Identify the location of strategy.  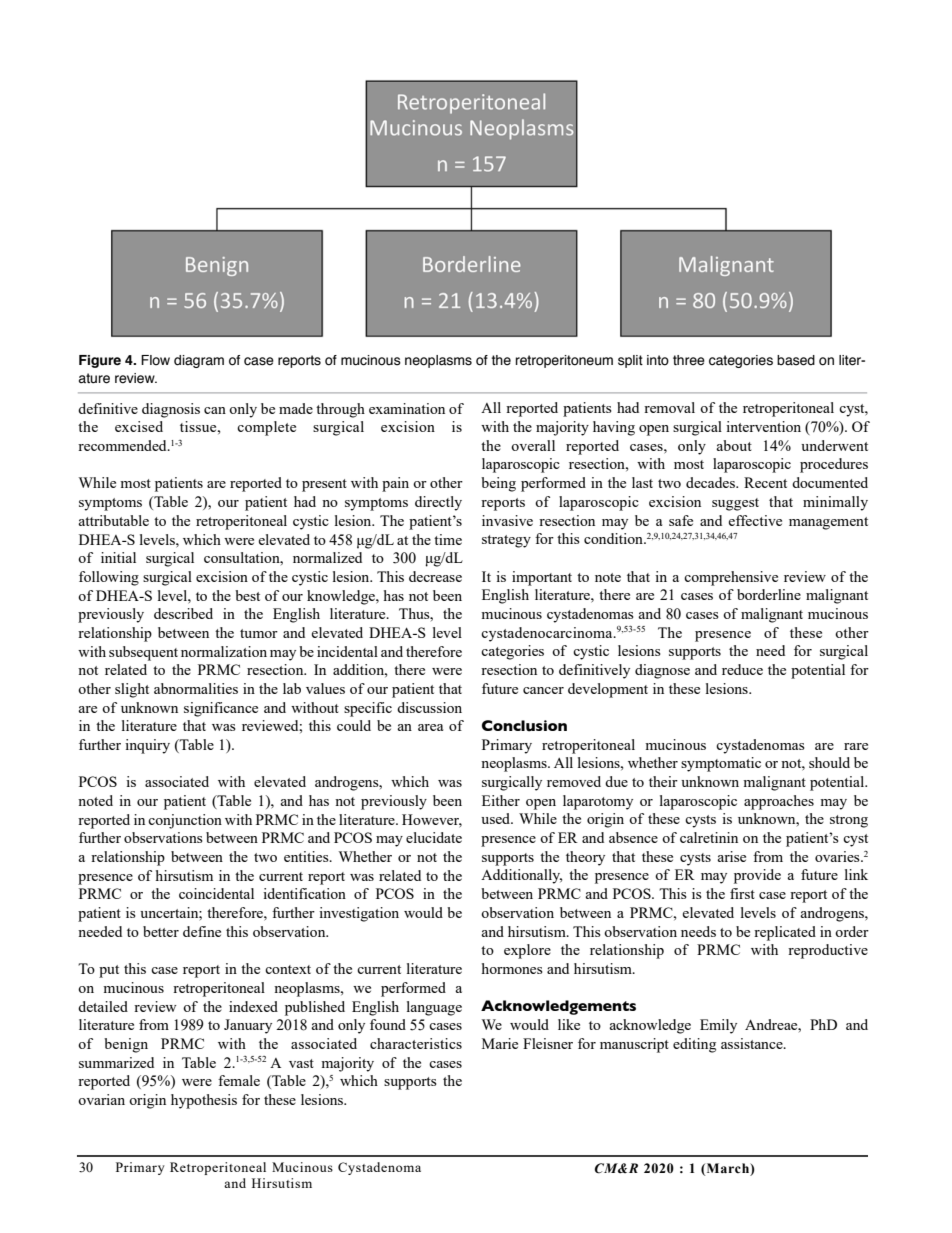
(506, 541).
